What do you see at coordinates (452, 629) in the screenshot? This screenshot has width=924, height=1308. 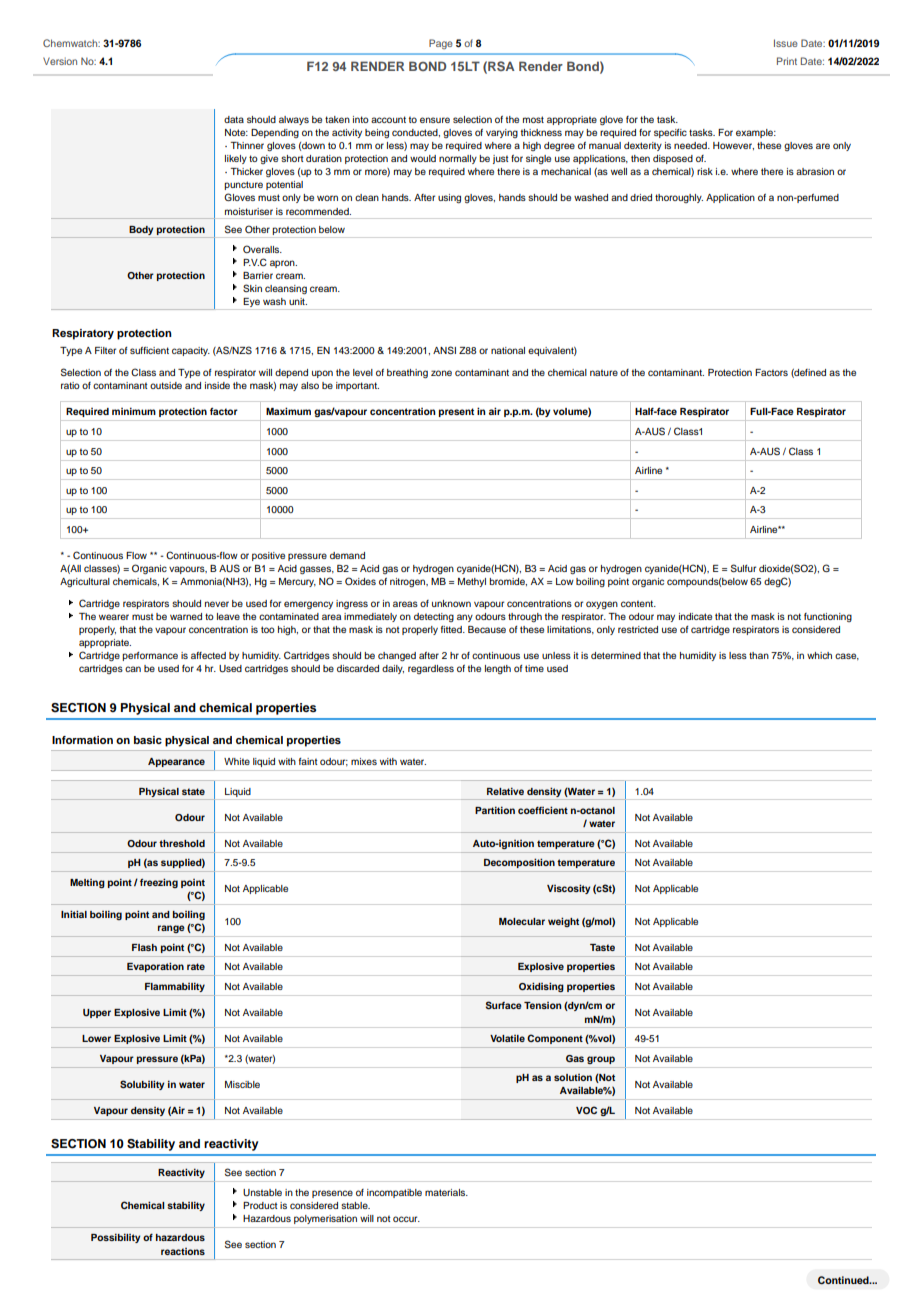 I see `fitted` at bounding box center [452, 629].
